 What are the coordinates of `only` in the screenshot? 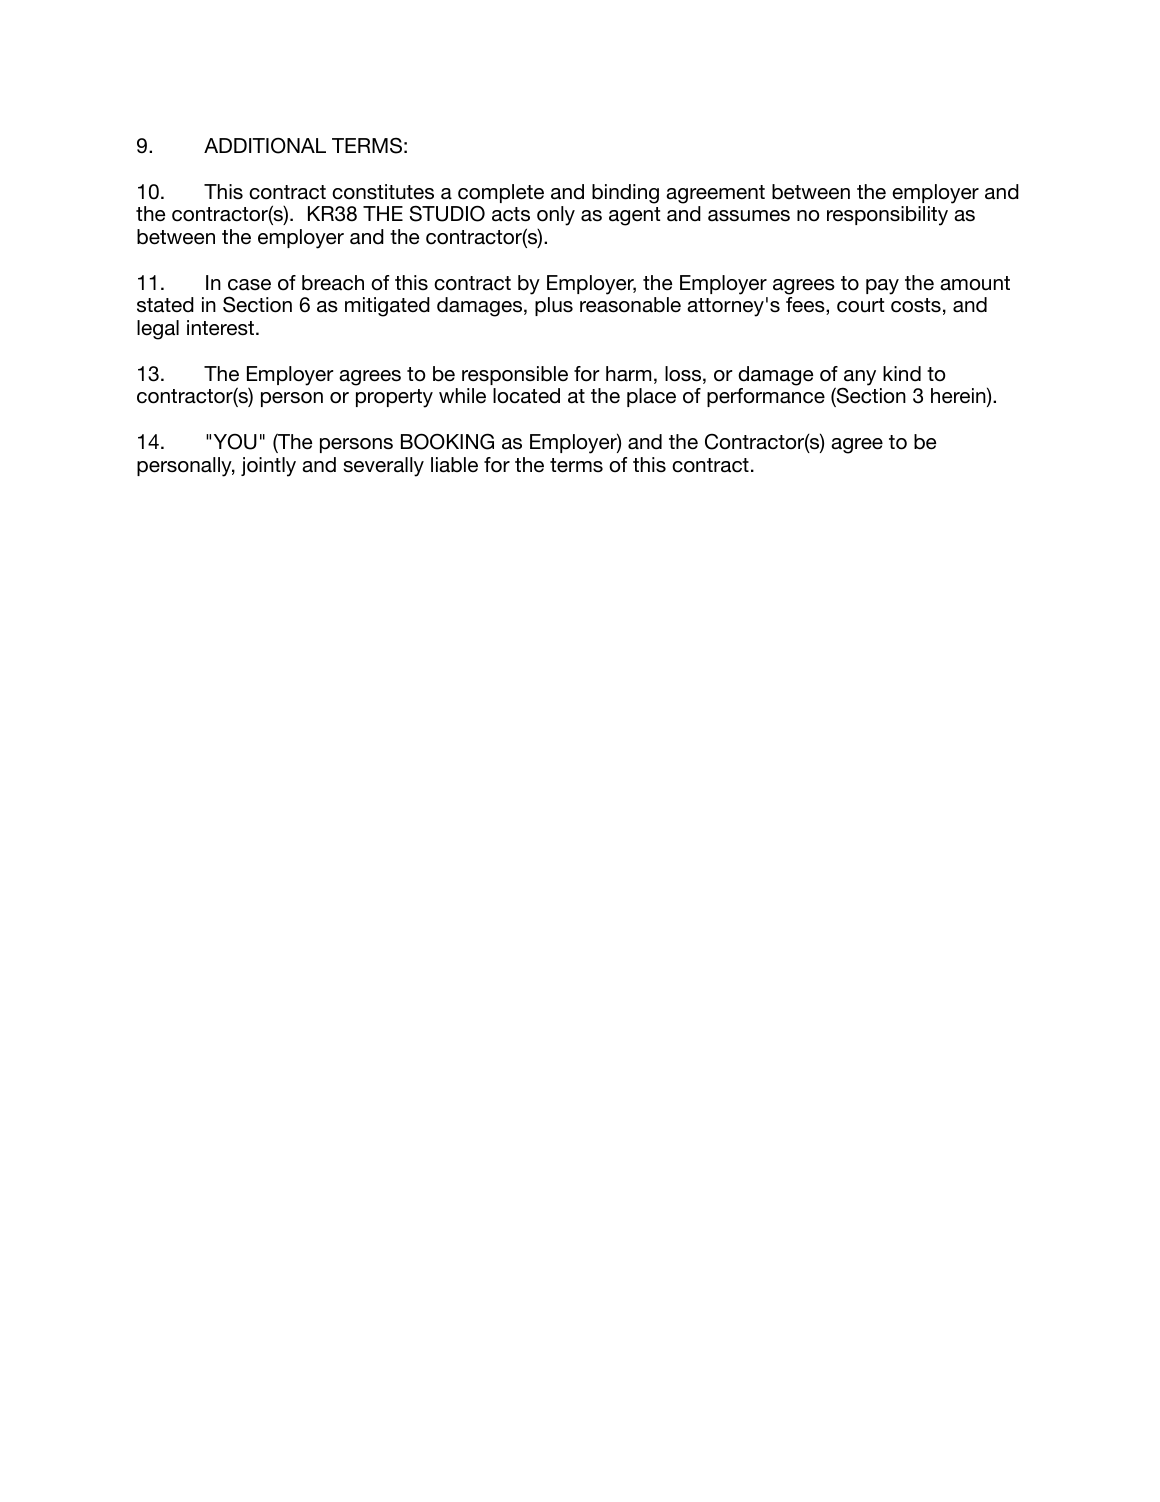 It's located at (556, 216).
